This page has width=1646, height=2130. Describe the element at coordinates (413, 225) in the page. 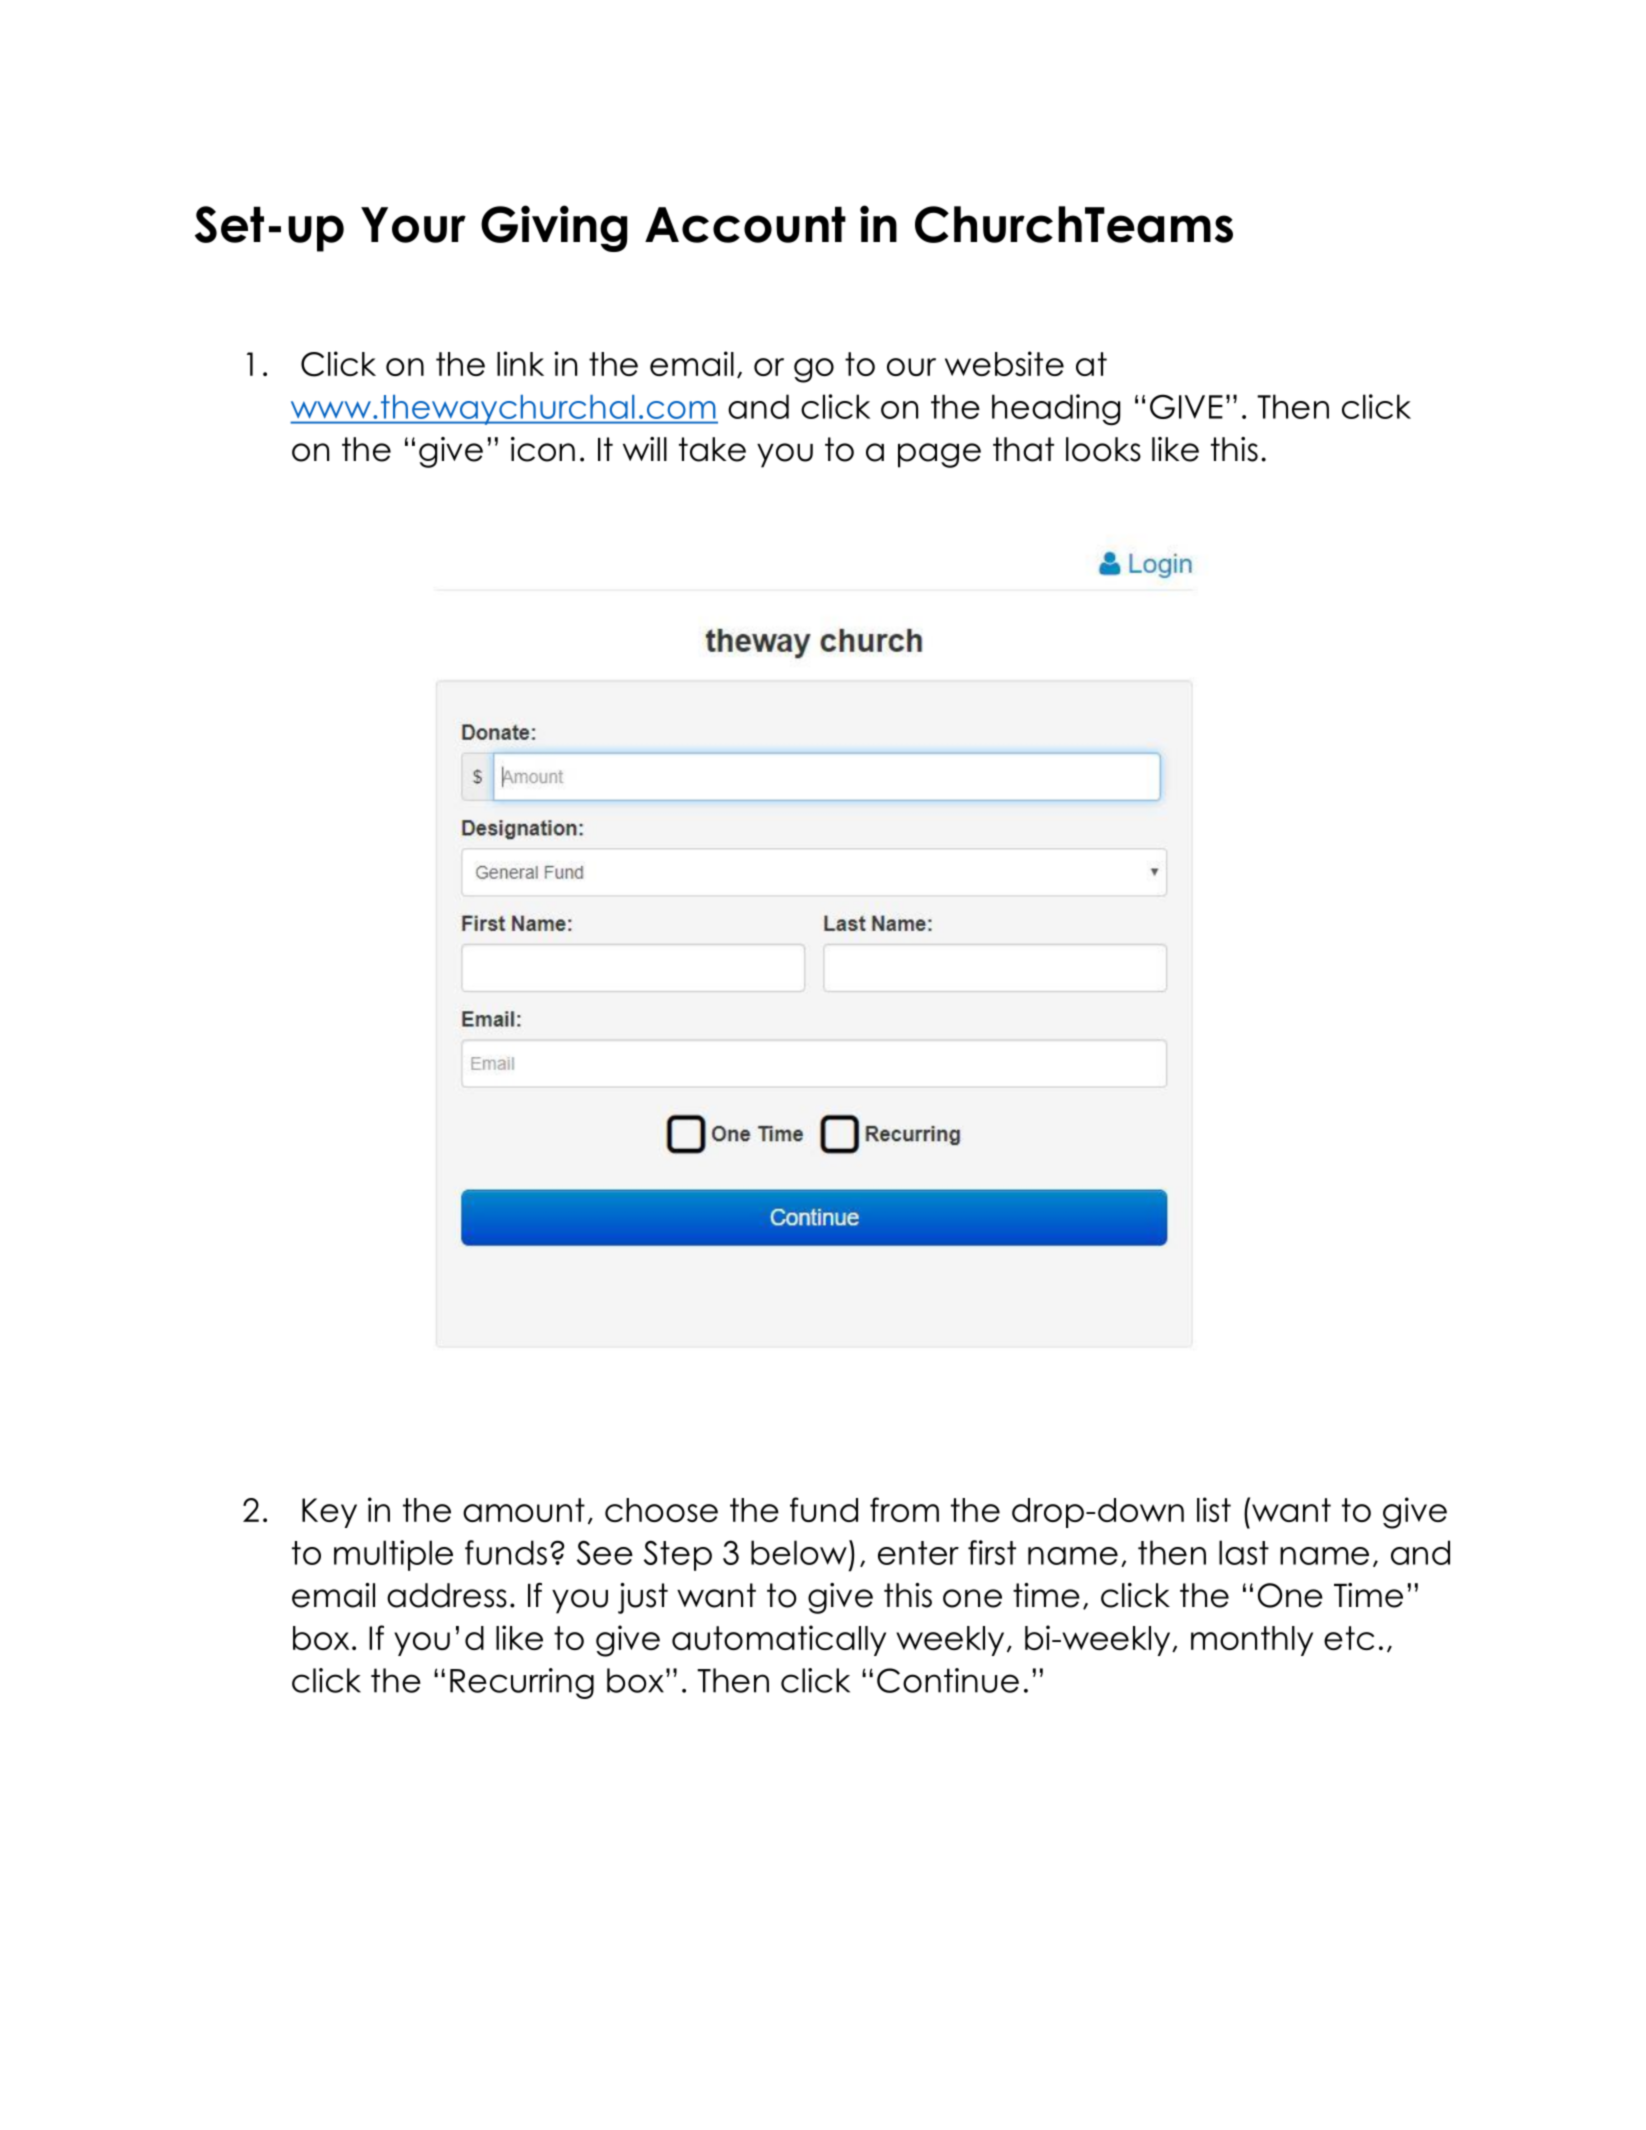

I see `Your` at that location.
